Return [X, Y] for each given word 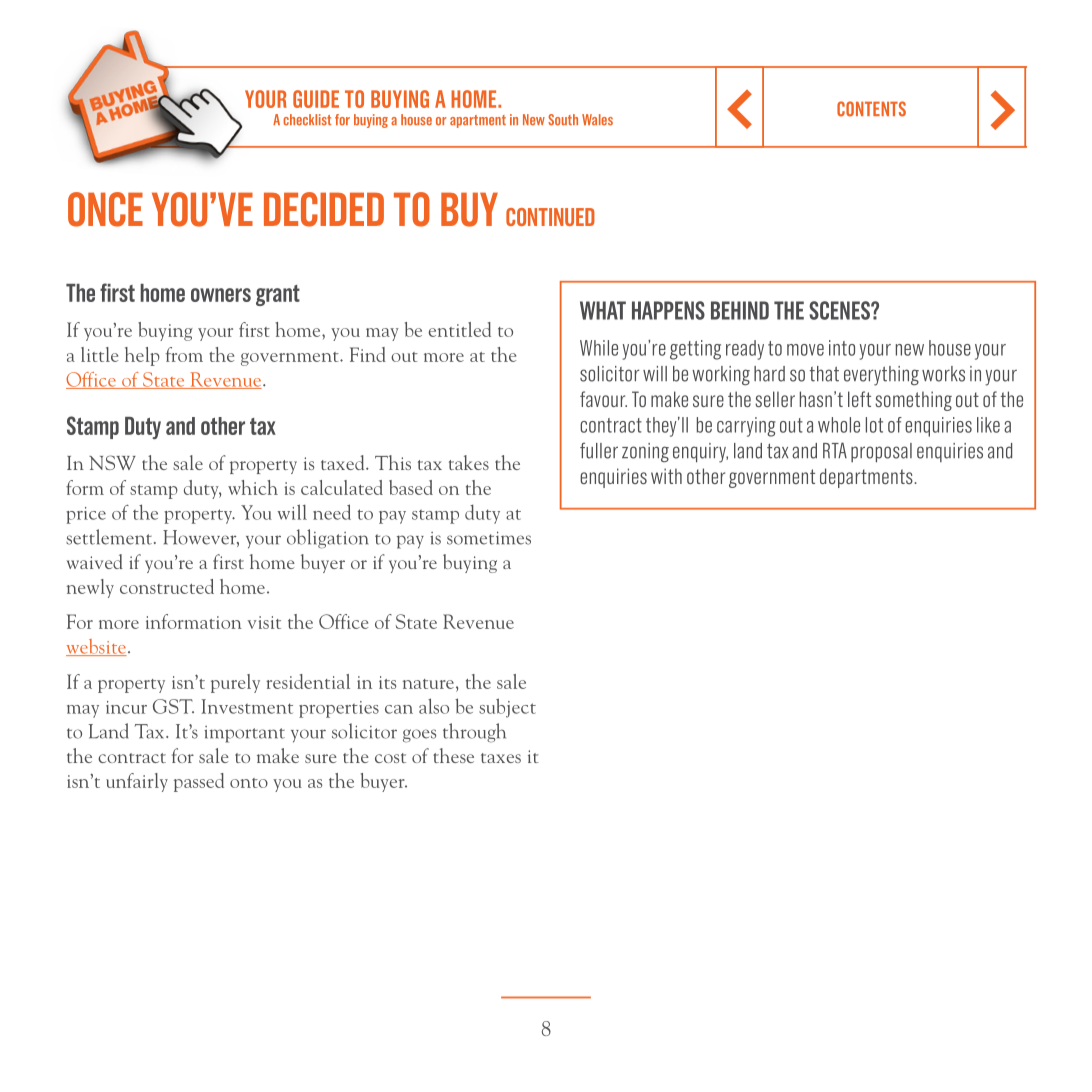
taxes [501, 758]
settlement [110, 537]
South [563, 120]
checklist [307, 120]
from [184, 354]
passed [199, 782]
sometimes [489, 538]
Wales [597, 120]
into [842, 348]
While [599, 348]
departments [867, 478]
